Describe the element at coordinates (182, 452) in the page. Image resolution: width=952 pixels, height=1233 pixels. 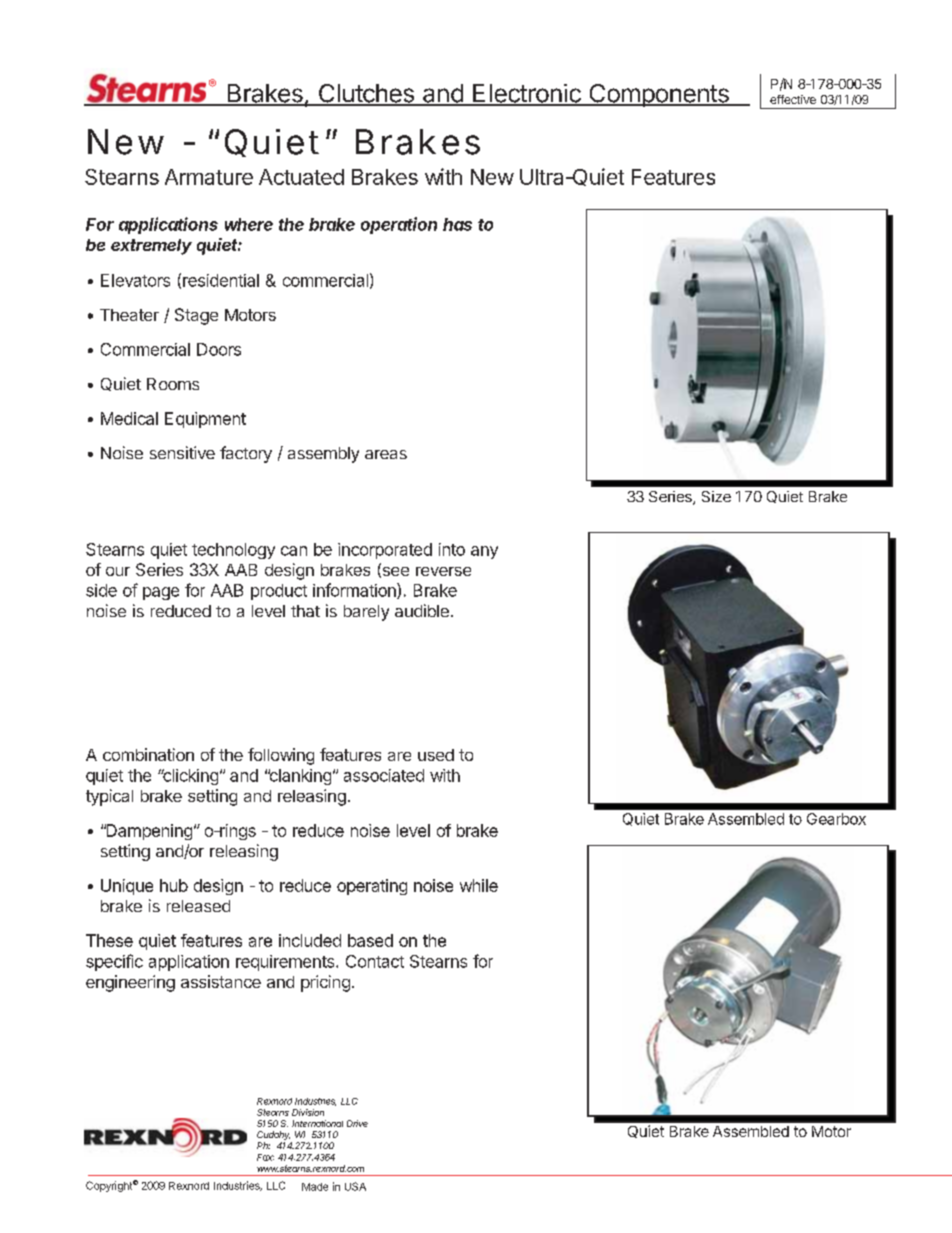
I see `sensitive` at that location.
